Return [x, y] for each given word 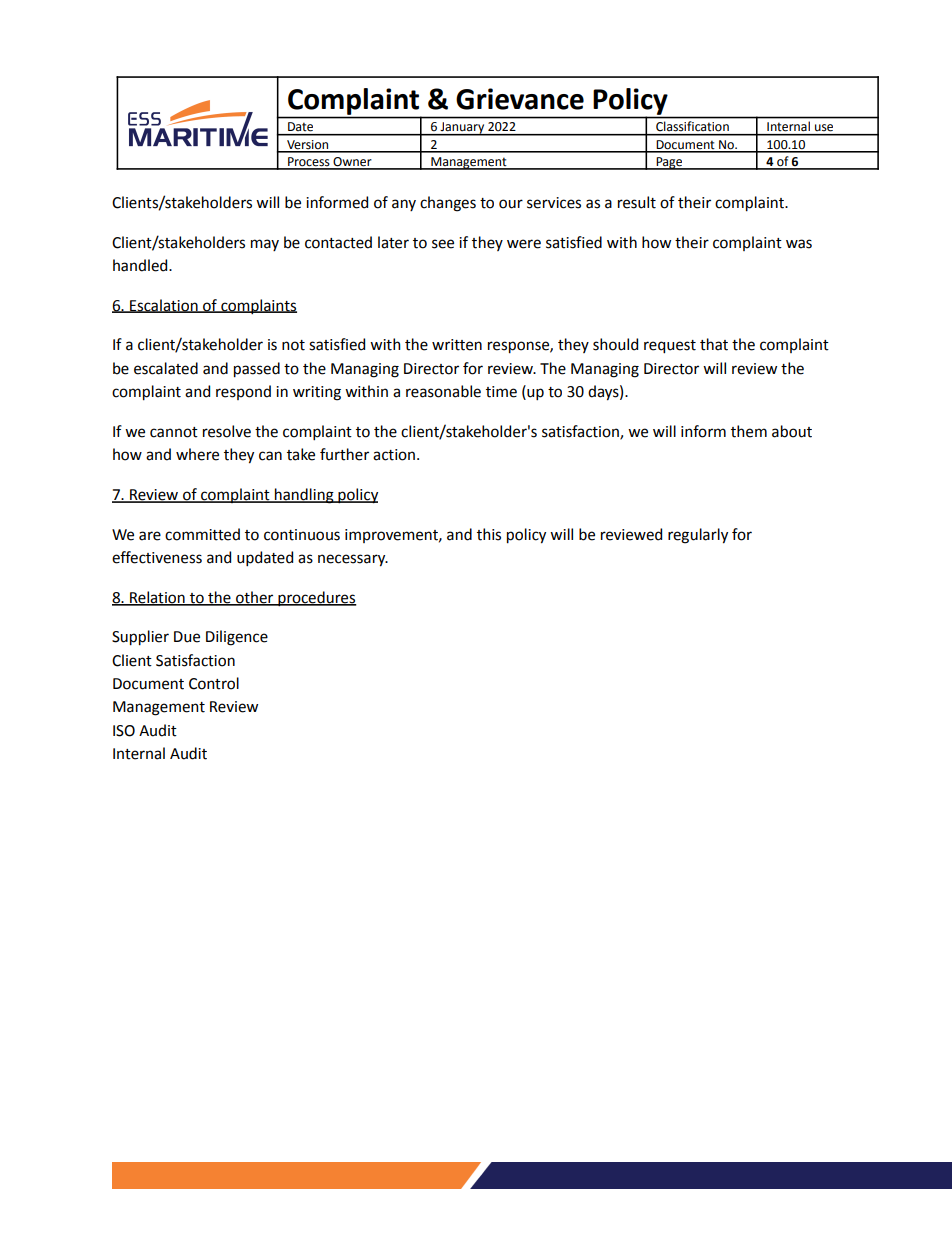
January [462, 129]
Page [669, 163]
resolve [227, 431]
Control [214, 683]
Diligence [237, 638]
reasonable [443, 391]
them [749, 431]
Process [309, 163]
